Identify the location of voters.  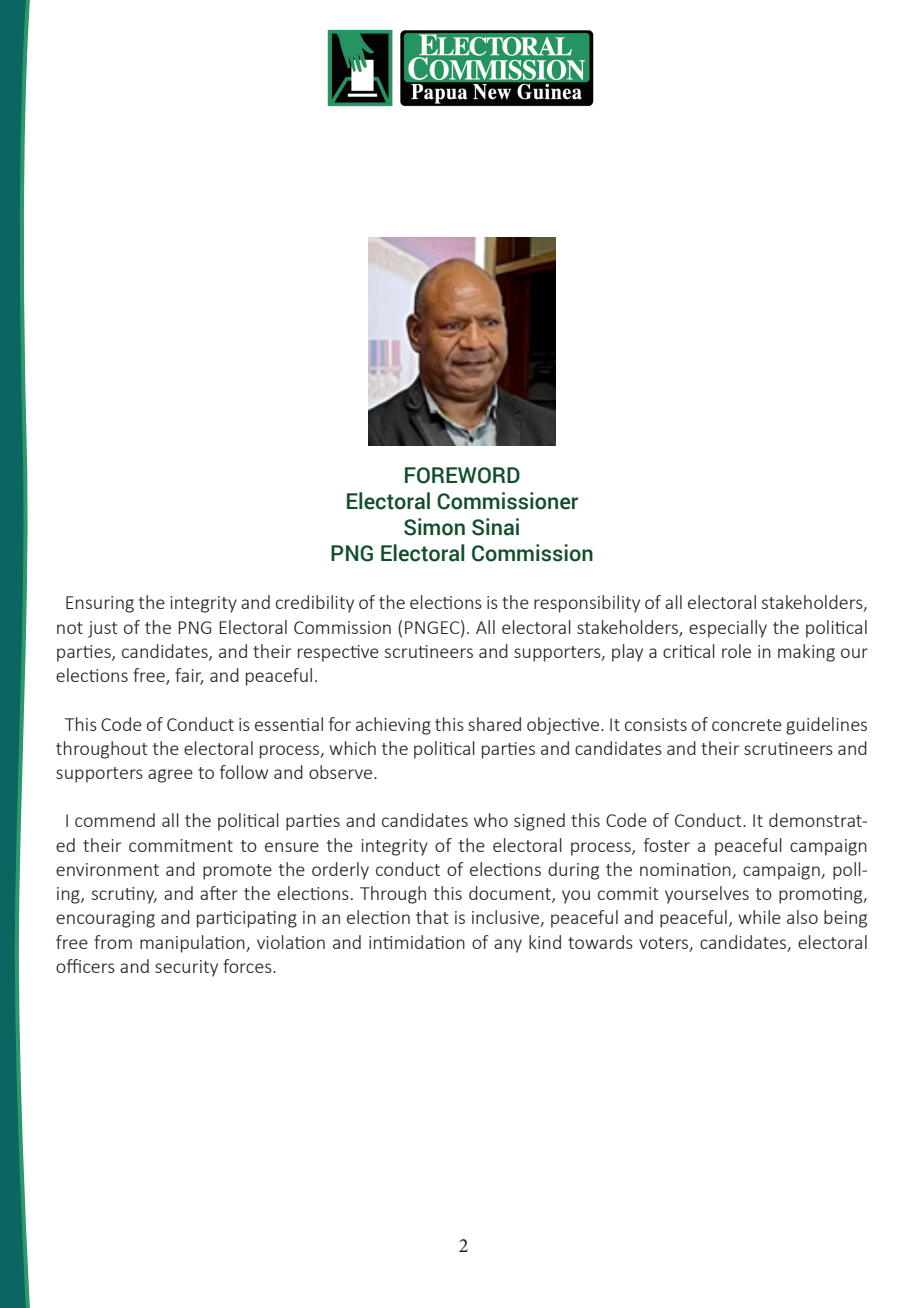
(665, 944).
